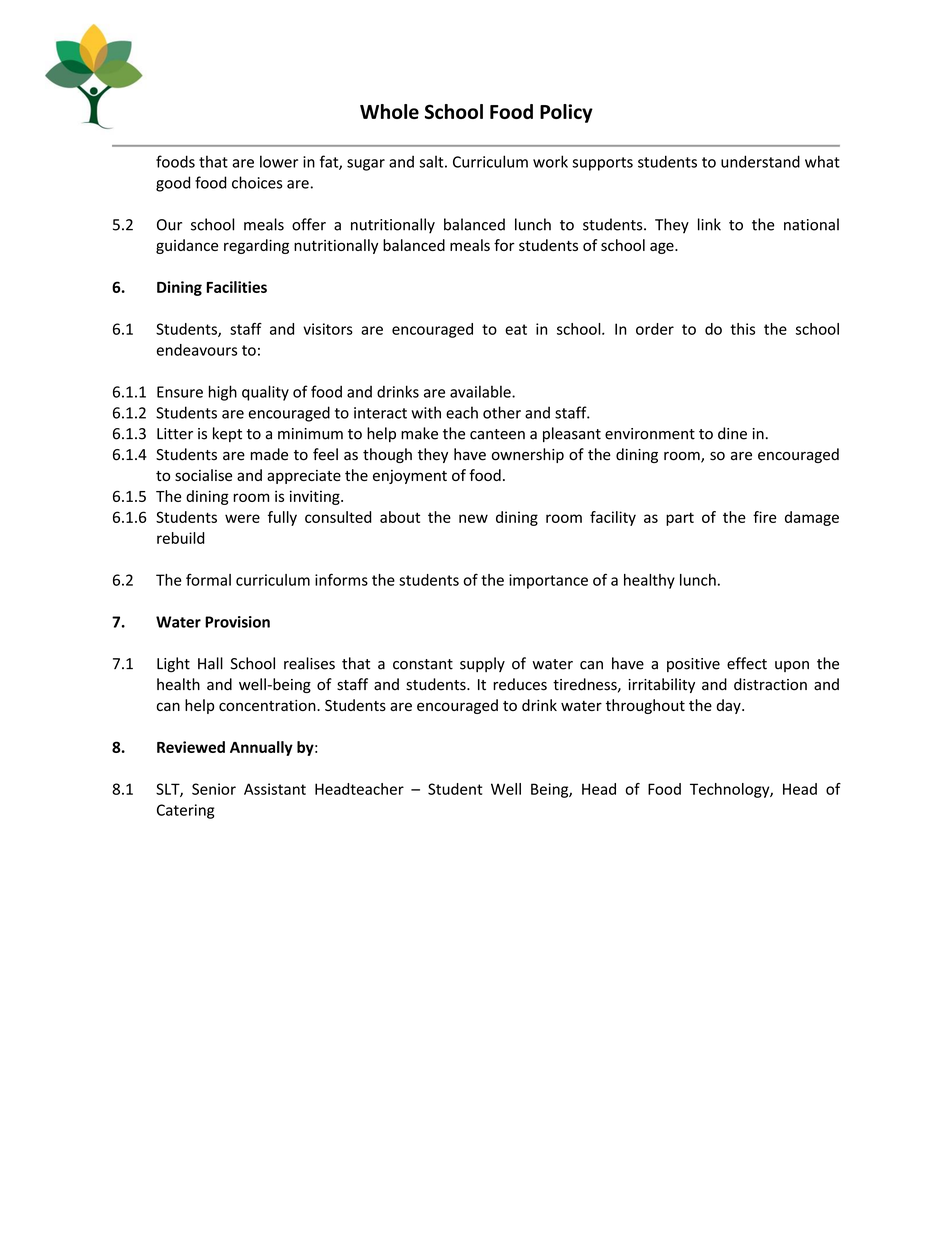 Image resolution: width=952 pixels, height=1233 pixels. I want to click on day, so click(730, 706).
